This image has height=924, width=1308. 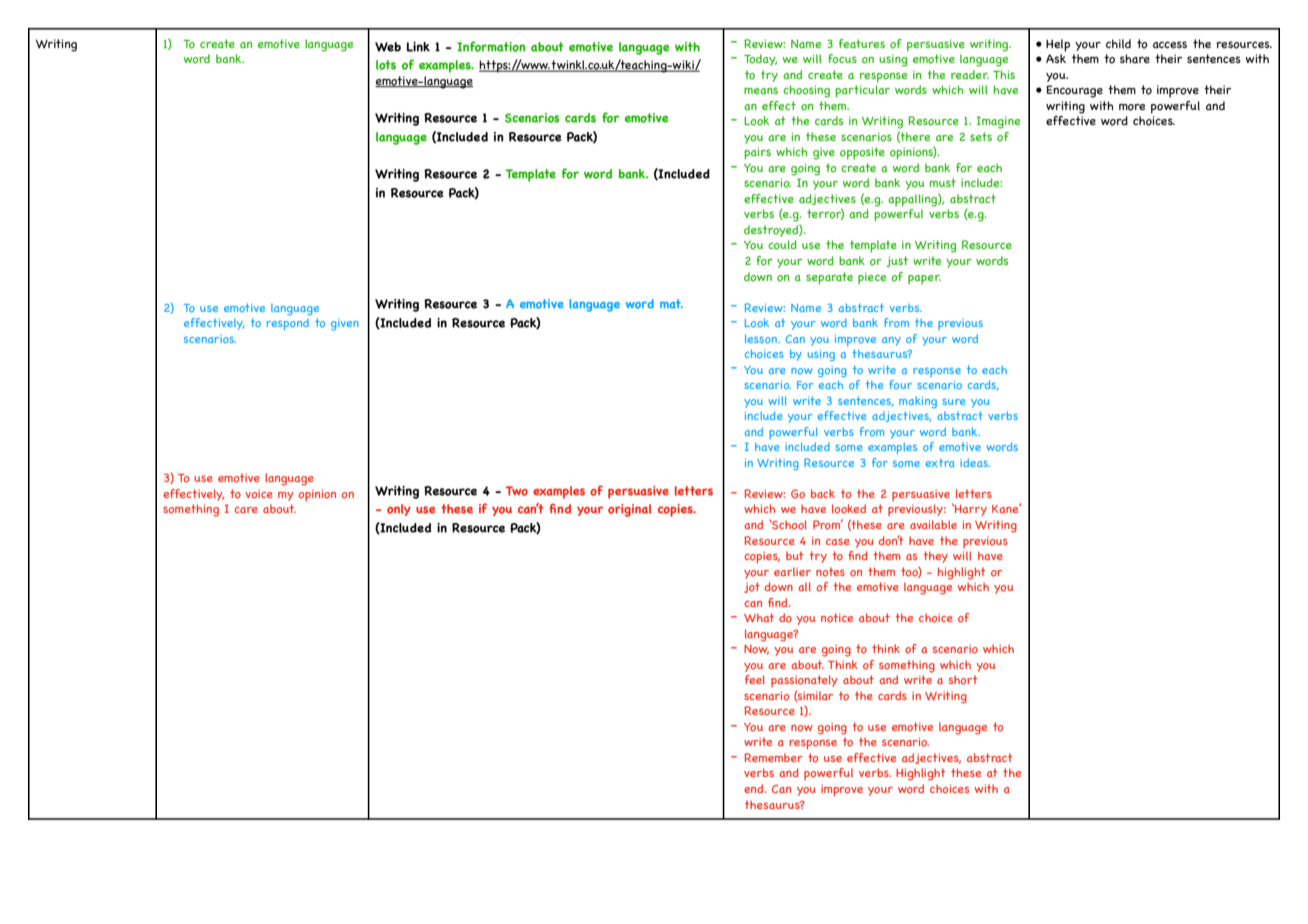 What do you see at coordinates (953, 402) in the image?
I see `sure` at bounding box center [953, 402].
